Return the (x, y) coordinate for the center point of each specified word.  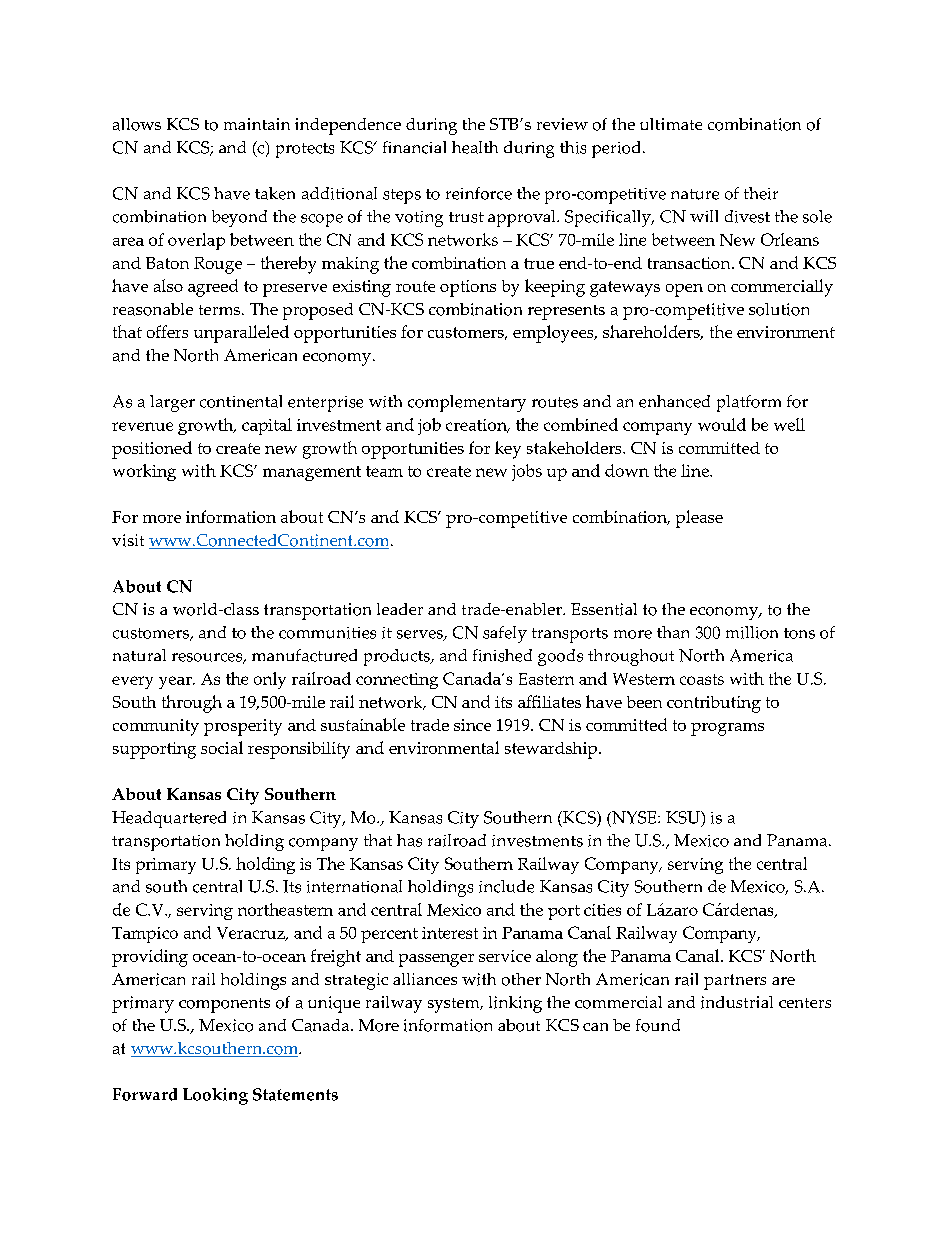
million (752, 632)
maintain (257, 124)
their (761, 193)
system (455, 1005)
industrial (737, 1002)
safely (505, 634)
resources (208, 658)
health (475, 147)
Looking (215, 1096)
